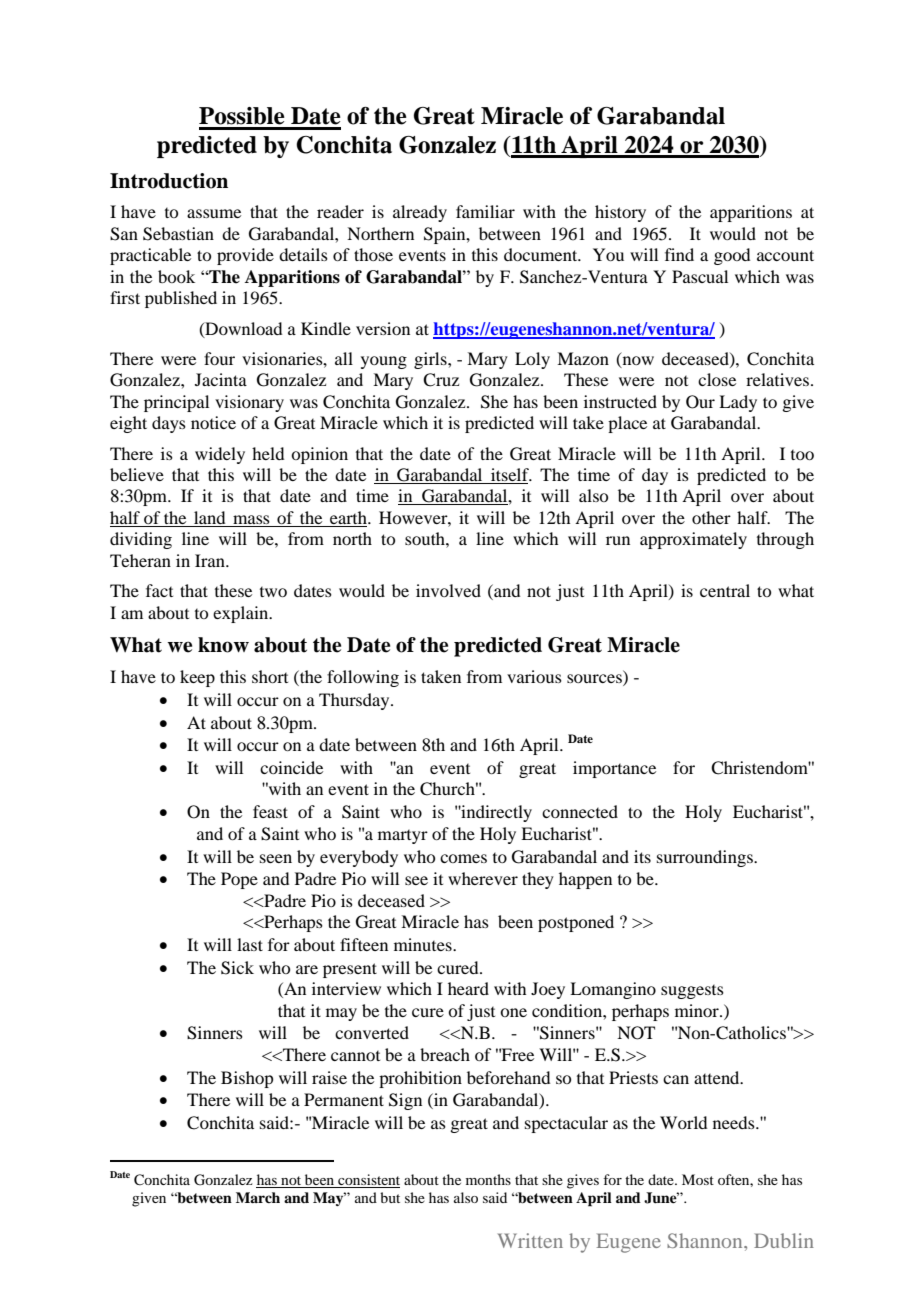 The width and height of the image is (924, 1308). I want to click on various, so click(534, 676).
